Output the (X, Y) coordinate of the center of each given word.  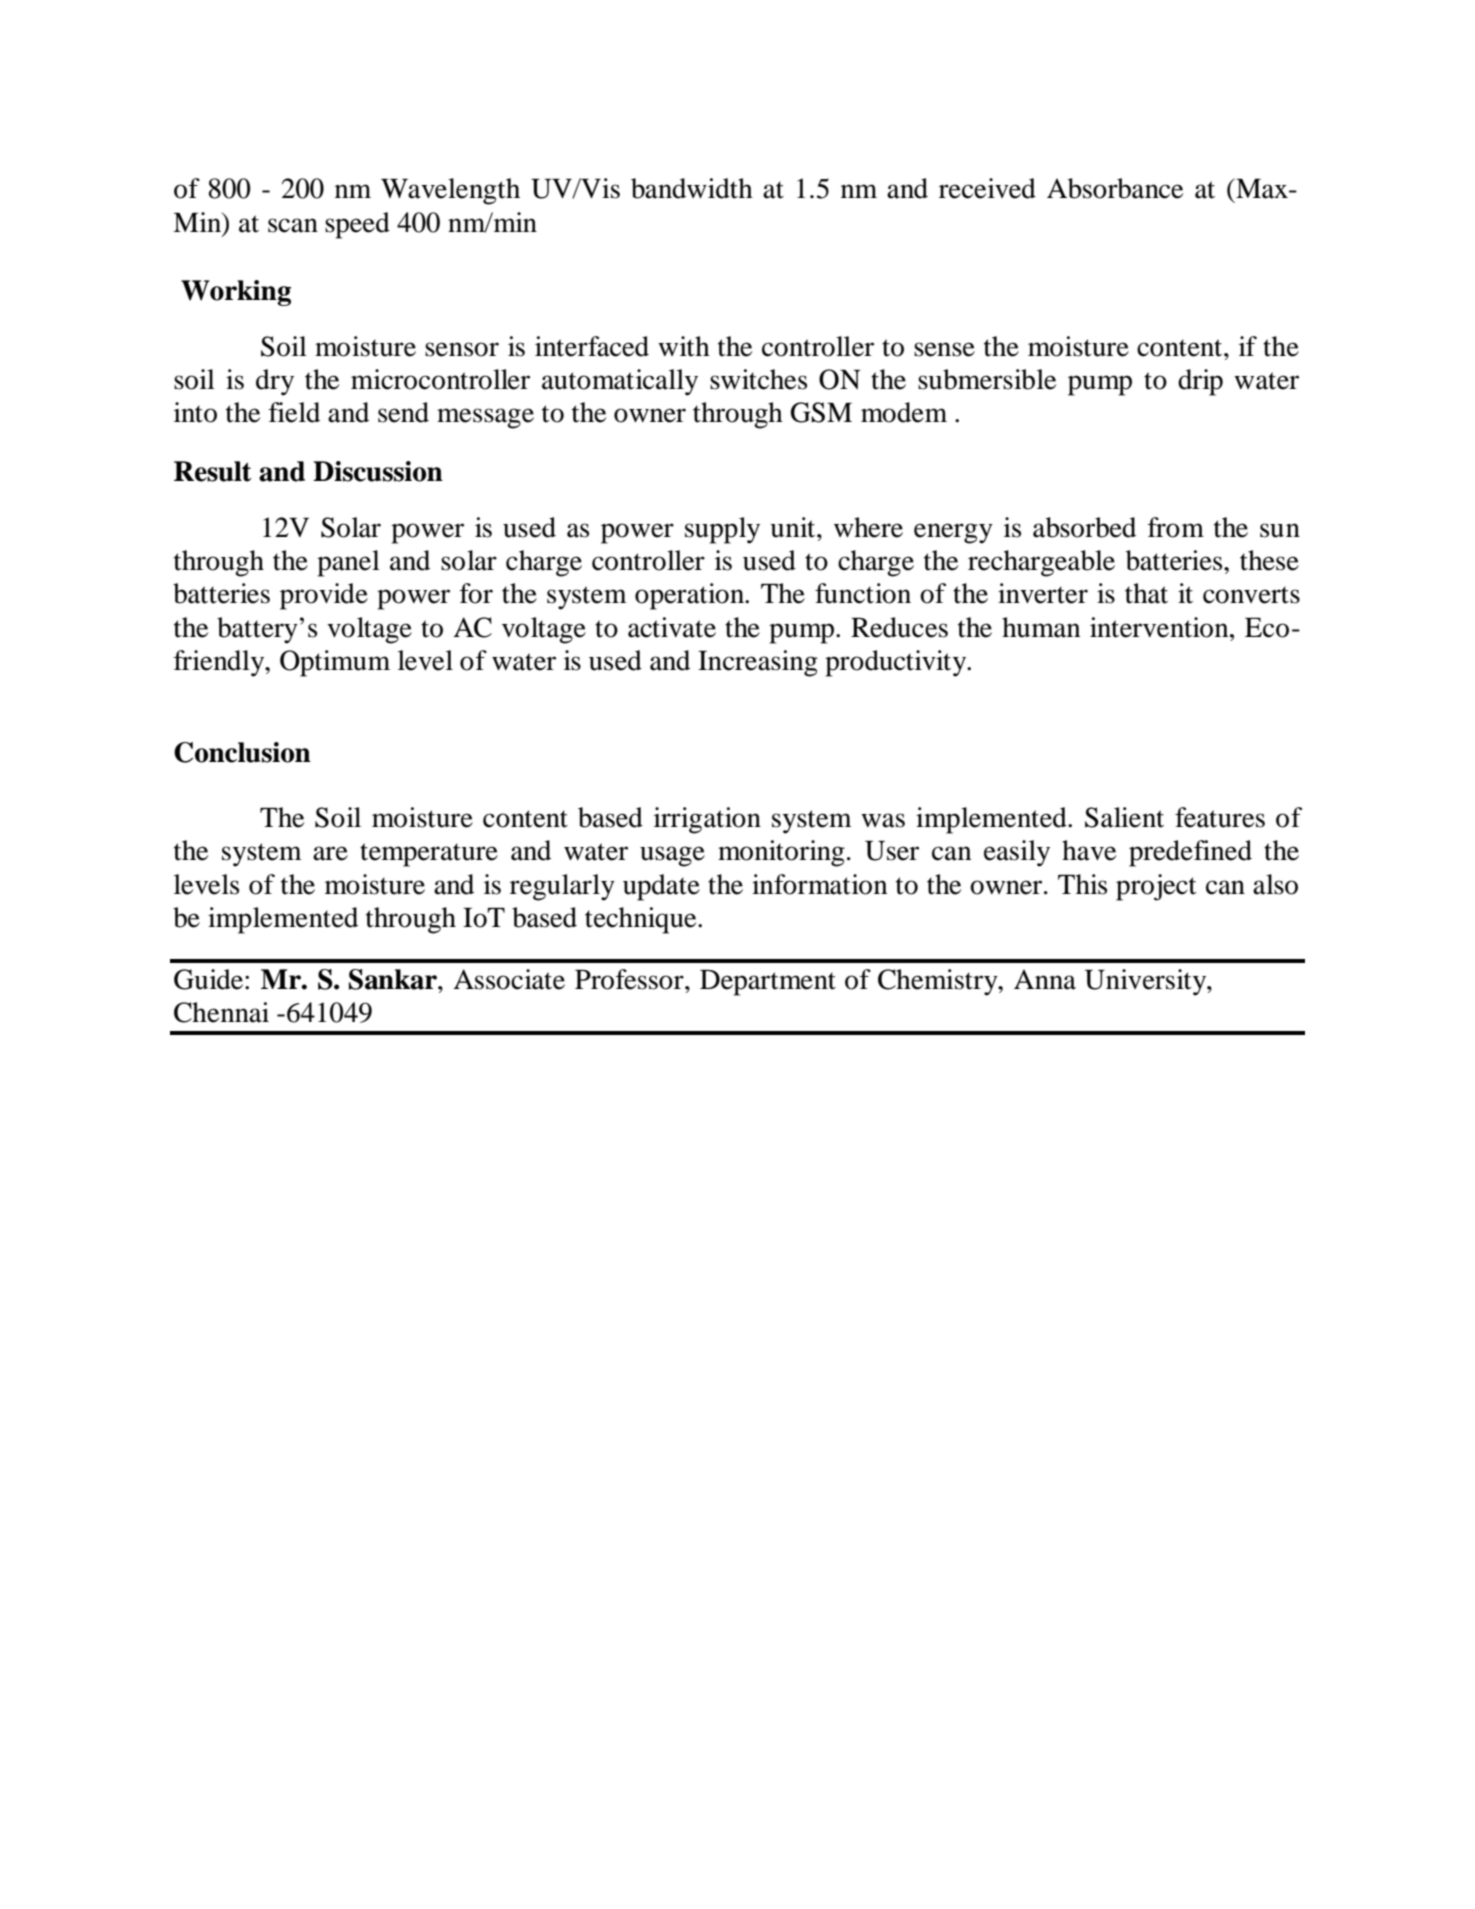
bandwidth (692, 188)
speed (357, 225)
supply (722, 530)
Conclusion (242, 752)
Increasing (758, 663)
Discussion (378, 471)
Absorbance (1115, 188)
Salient (1124, 817)
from (1176, 527)
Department (768, 983)
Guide (208, 979)
